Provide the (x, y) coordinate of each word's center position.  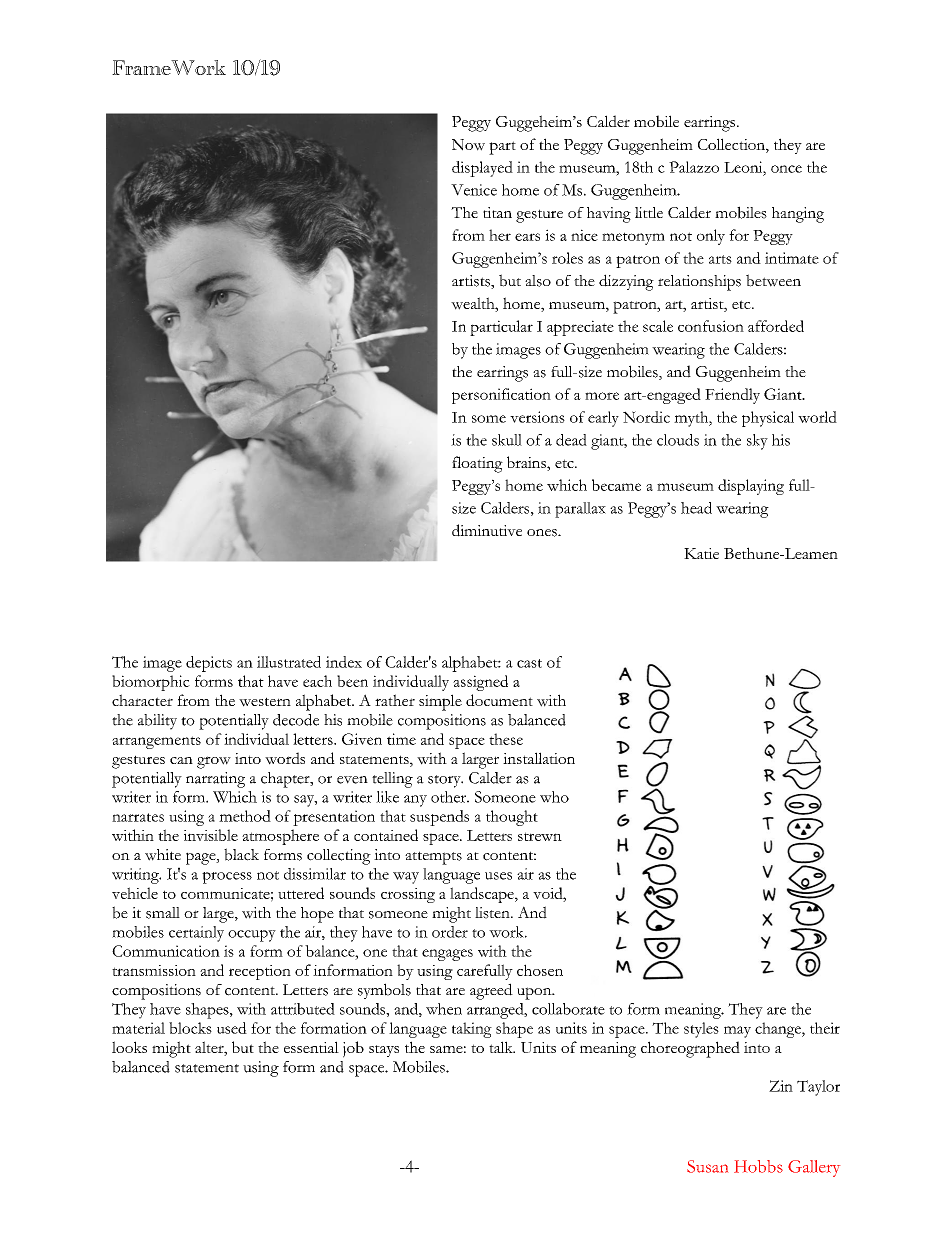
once (786, 169)
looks (129, 1047)
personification (501, 396)
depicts (209, 664)
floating (477, 464)
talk (502, 1047)
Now (468, 145)
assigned (480, 683)
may (737, 1032)
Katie (701, 553)
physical (768, 419)
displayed (482, 169)
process (227, 878)
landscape (483, 895)
